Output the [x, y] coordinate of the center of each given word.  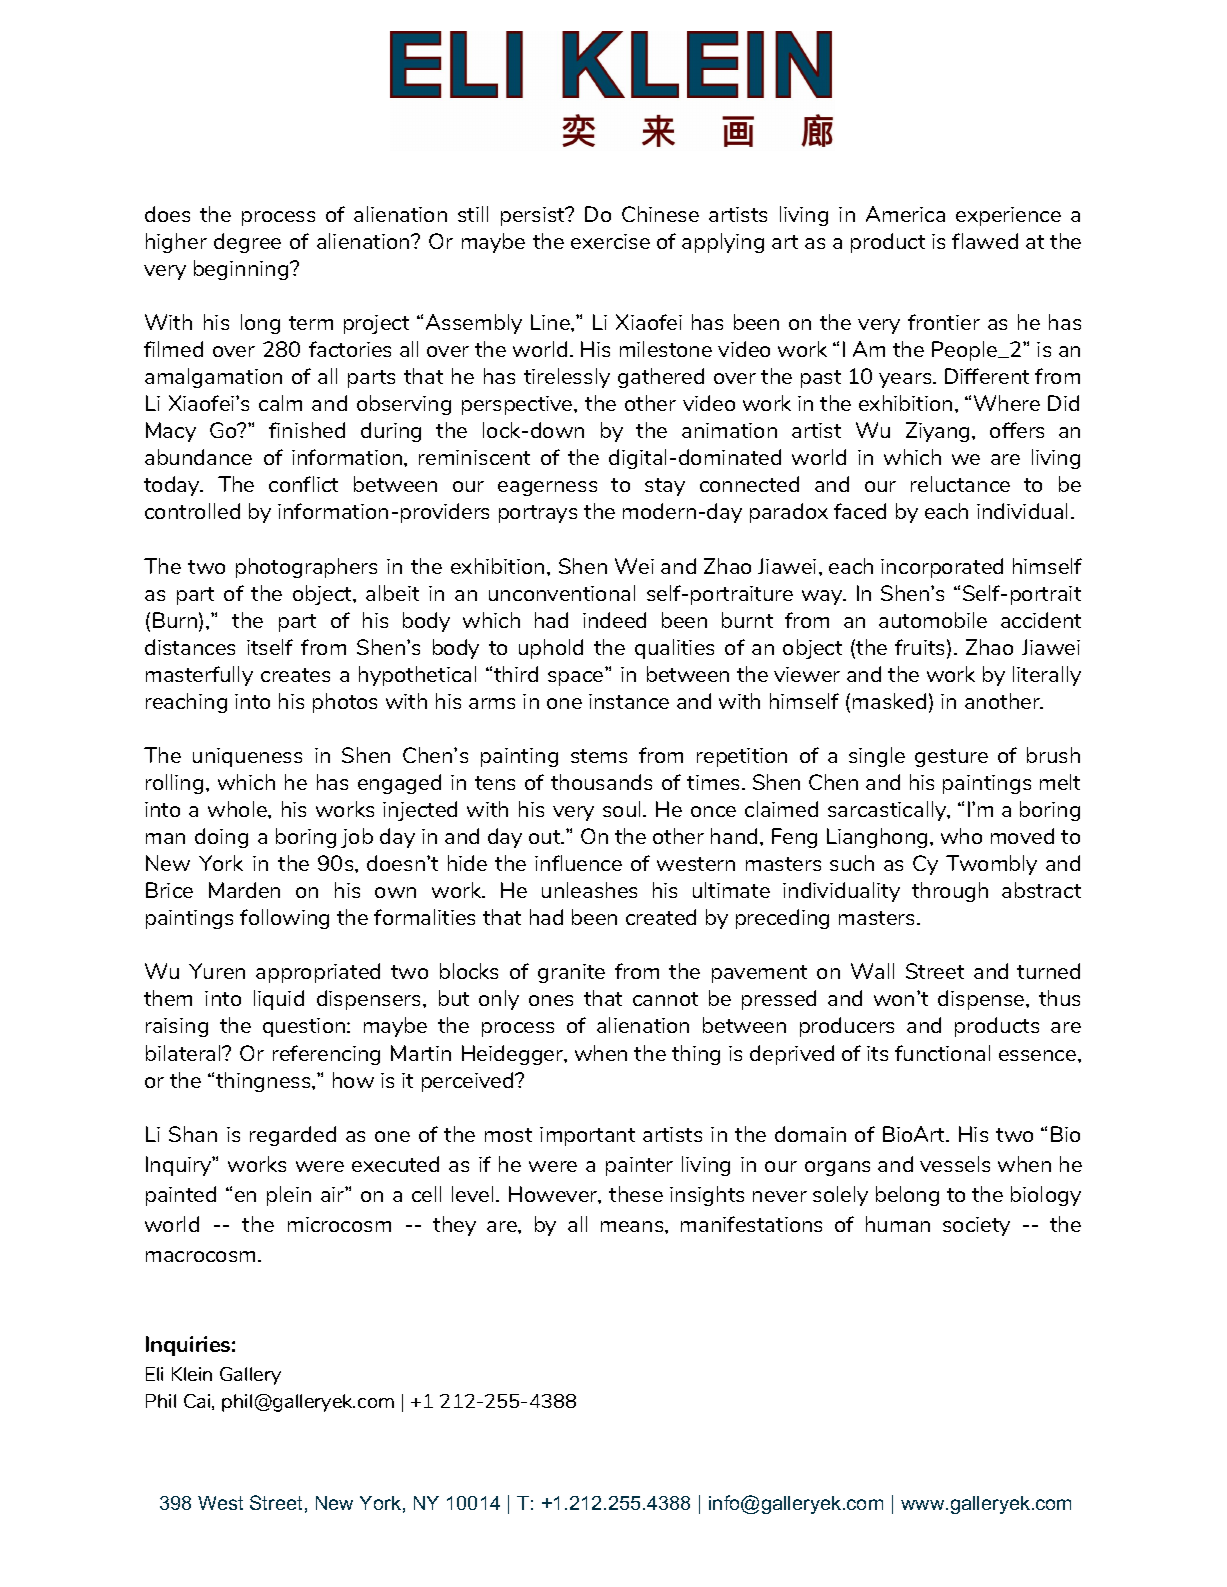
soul [621, 809]
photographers [306, 568]
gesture [951, 758]
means [633, 1226]
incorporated [942, 568]
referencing [326, 1055]
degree [247, 243]
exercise [610, 241]
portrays [538, 514]
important [587, 1136]
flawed [985, 241]
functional [942, 1053]
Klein [192, 1374]
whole [238, 809]
